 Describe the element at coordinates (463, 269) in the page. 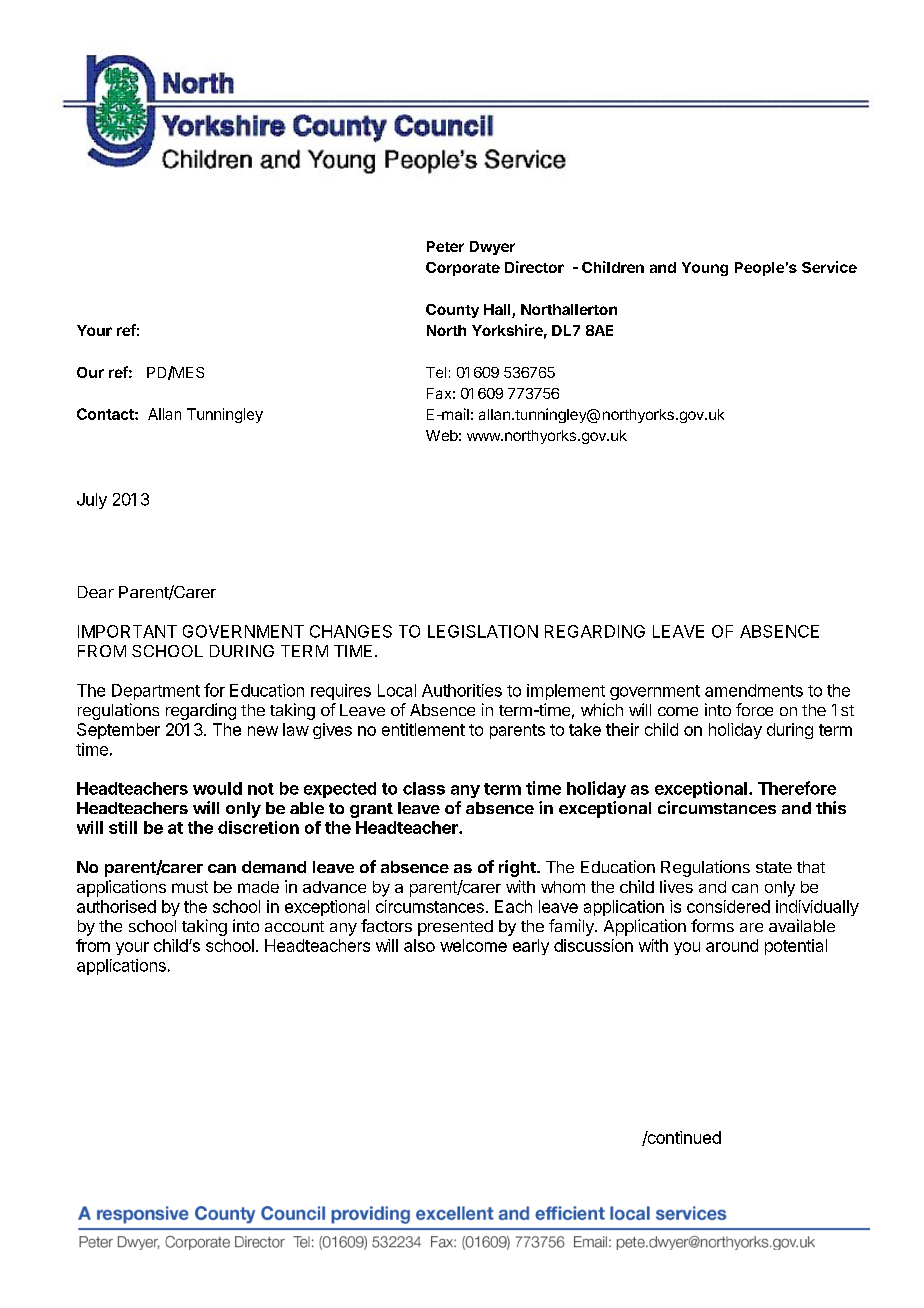

I see `Corporate` at that location.
